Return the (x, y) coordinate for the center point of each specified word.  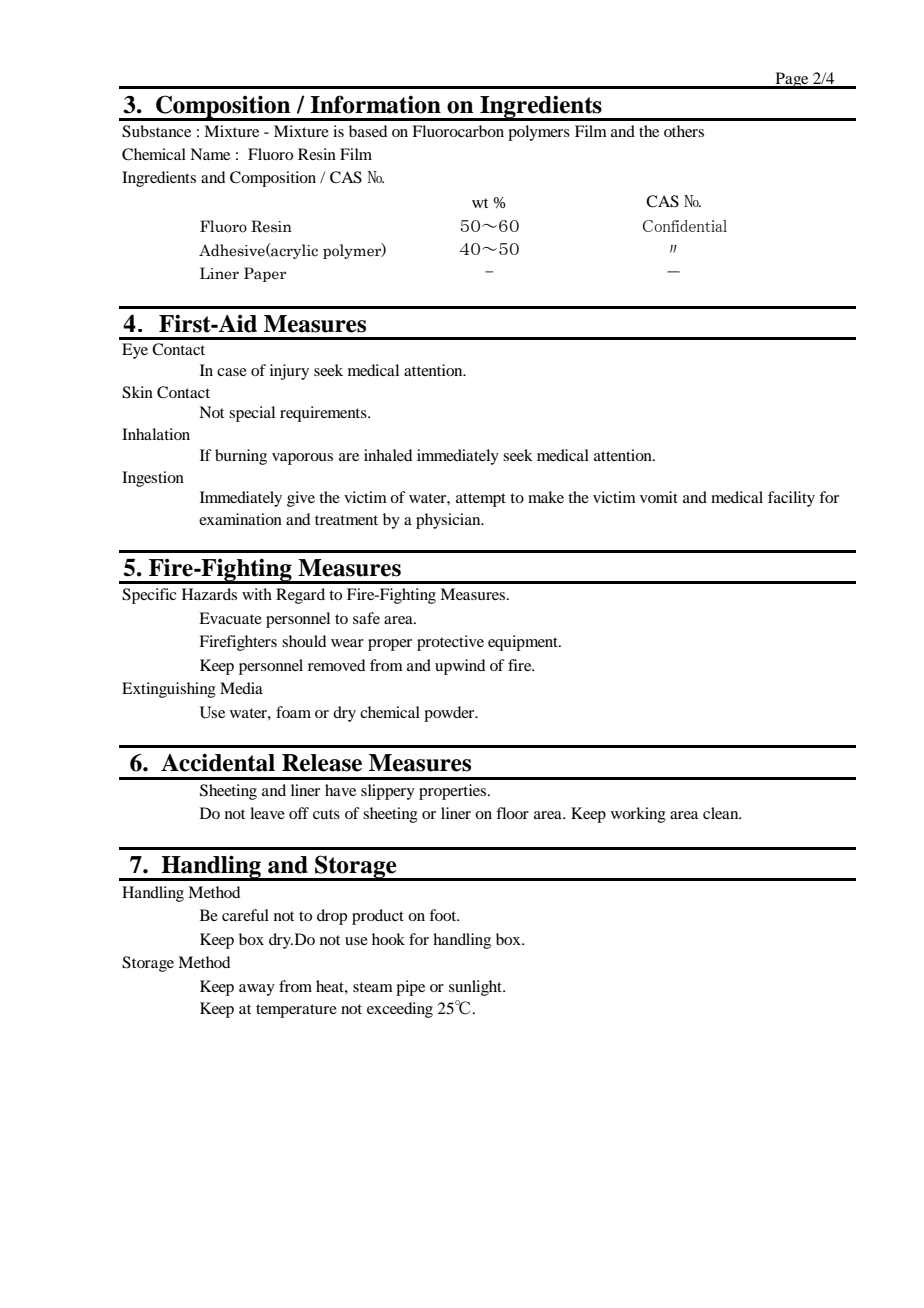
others (684, 131)
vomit (659, 497)
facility (791, 499)
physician (449, 521)
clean (722, 813)
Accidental (218, 762)
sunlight (476, 988)
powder (450, 714)
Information (375, 104)
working (638, 815)
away (257, 990)
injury (289, 372)
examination (240, 519)
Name (210, 154)
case (232, 372)
